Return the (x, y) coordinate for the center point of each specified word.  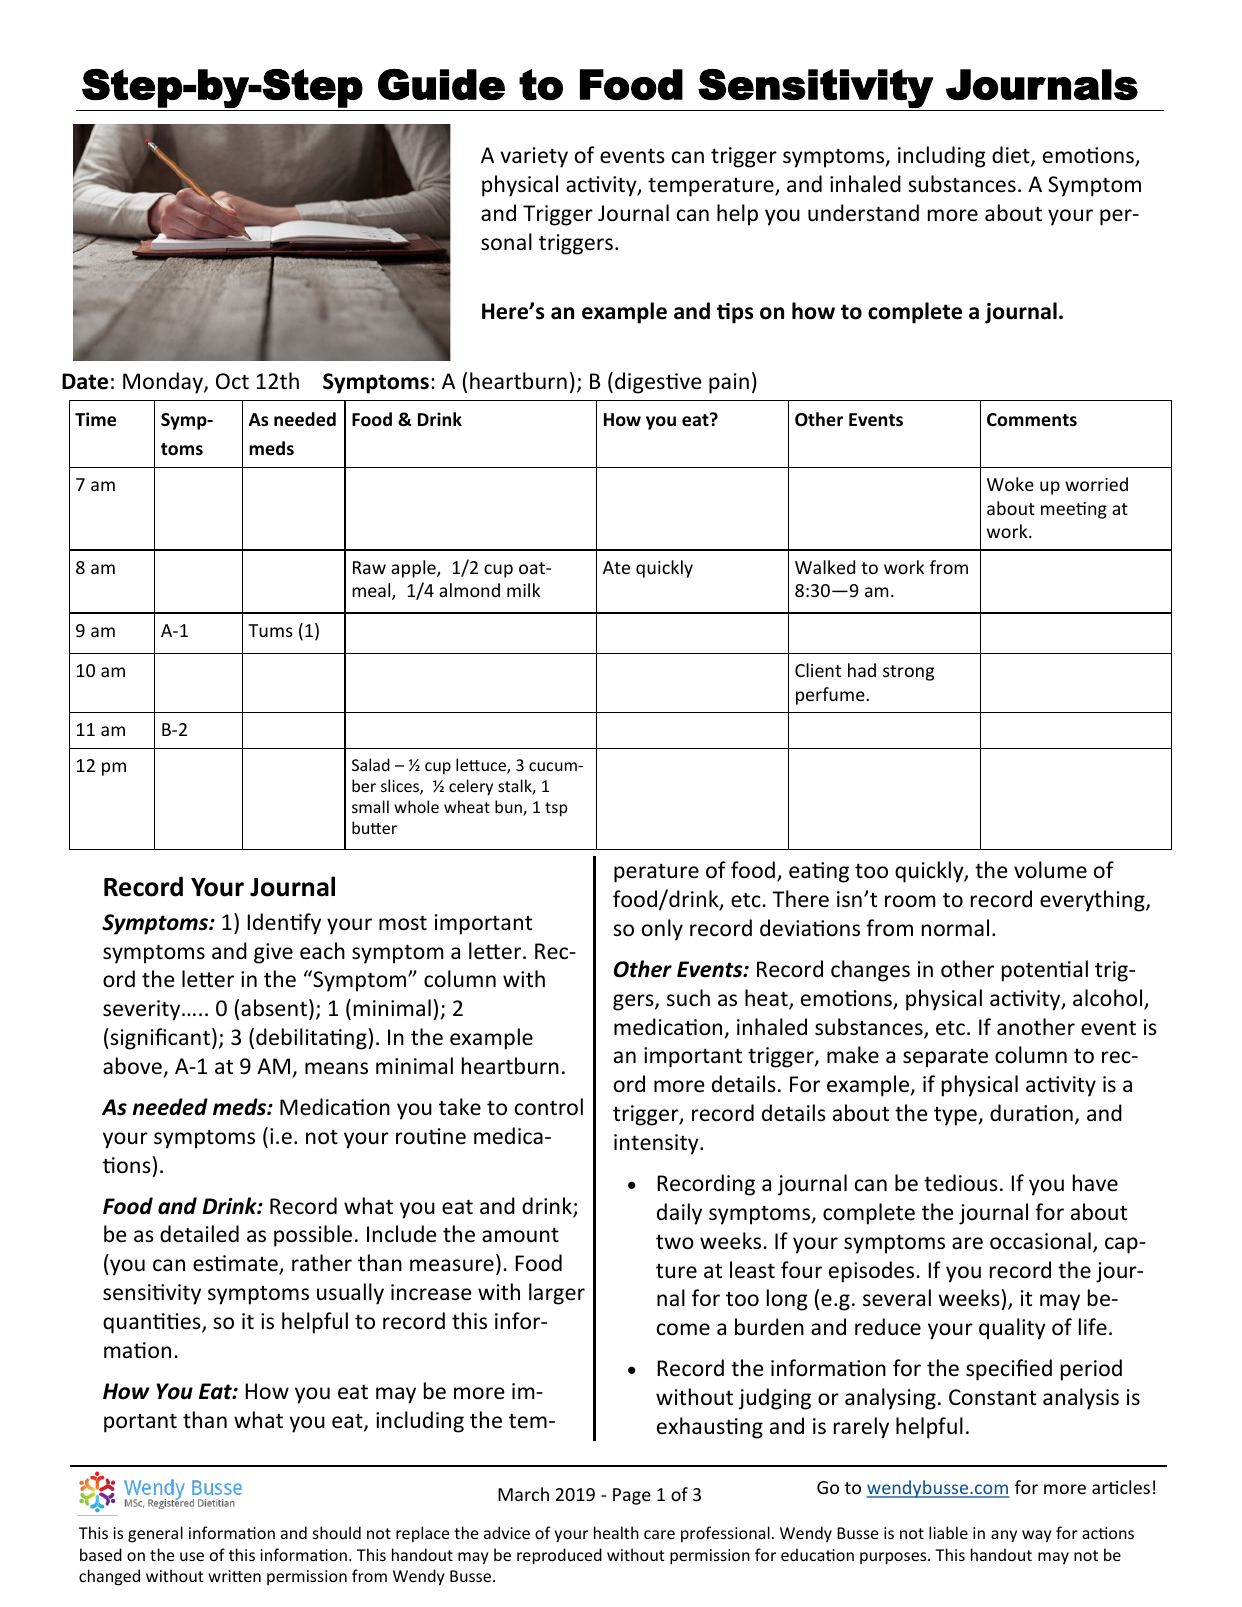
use (192, 1556)
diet (1012, 156)
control (549, 1107)
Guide (441, 84)
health (616, 1532)
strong (908, 673)
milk (523, 590)
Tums (270, 630)
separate (945, 1058)
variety (534, 157)
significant (159, 1039)
